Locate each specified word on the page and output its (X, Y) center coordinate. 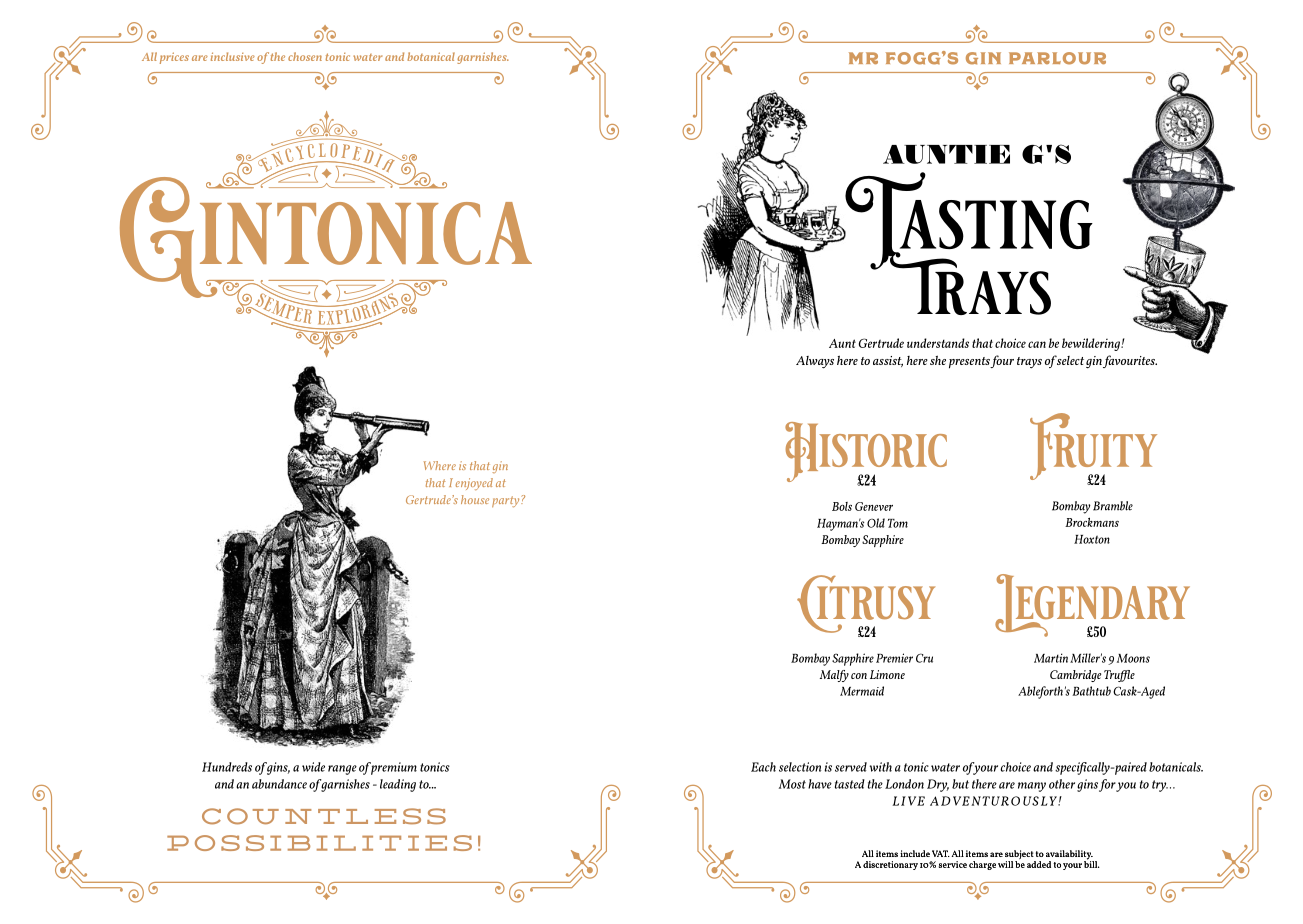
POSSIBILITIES (319, 843)
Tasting (968, 222)
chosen (305, 56)
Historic (866, 453)
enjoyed (474, 484)
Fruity (1093, 448)
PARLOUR (1057, 58)
